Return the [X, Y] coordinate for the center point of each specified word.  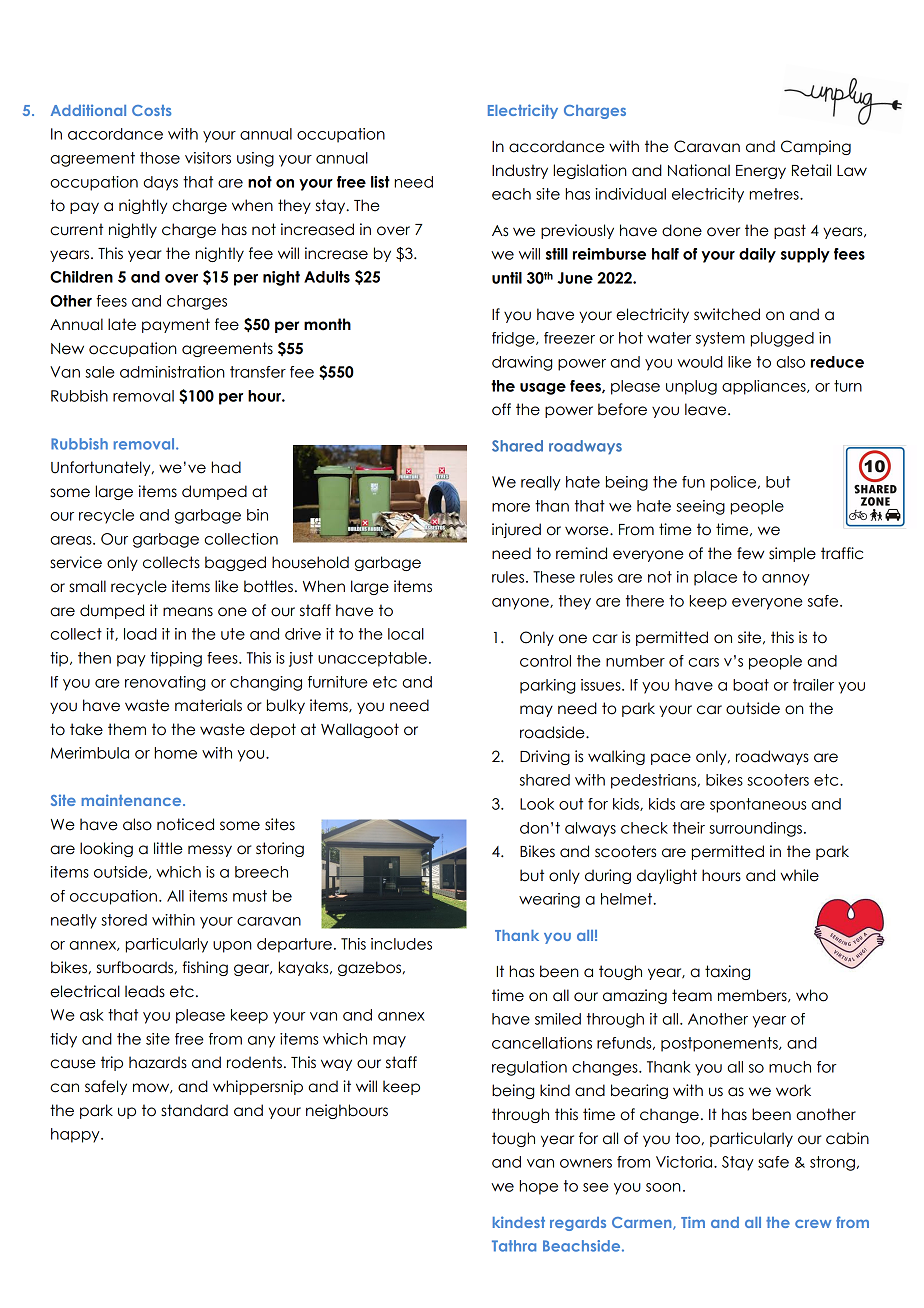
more [511, 507]
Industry [520, 171]
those [160, 158]
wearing [549, 900]
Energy [761, 172]
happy [76, 1135]
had [226, 467]
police [735, 483]
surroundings [755, 829]
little [168, 848]
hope [539, 1187]
